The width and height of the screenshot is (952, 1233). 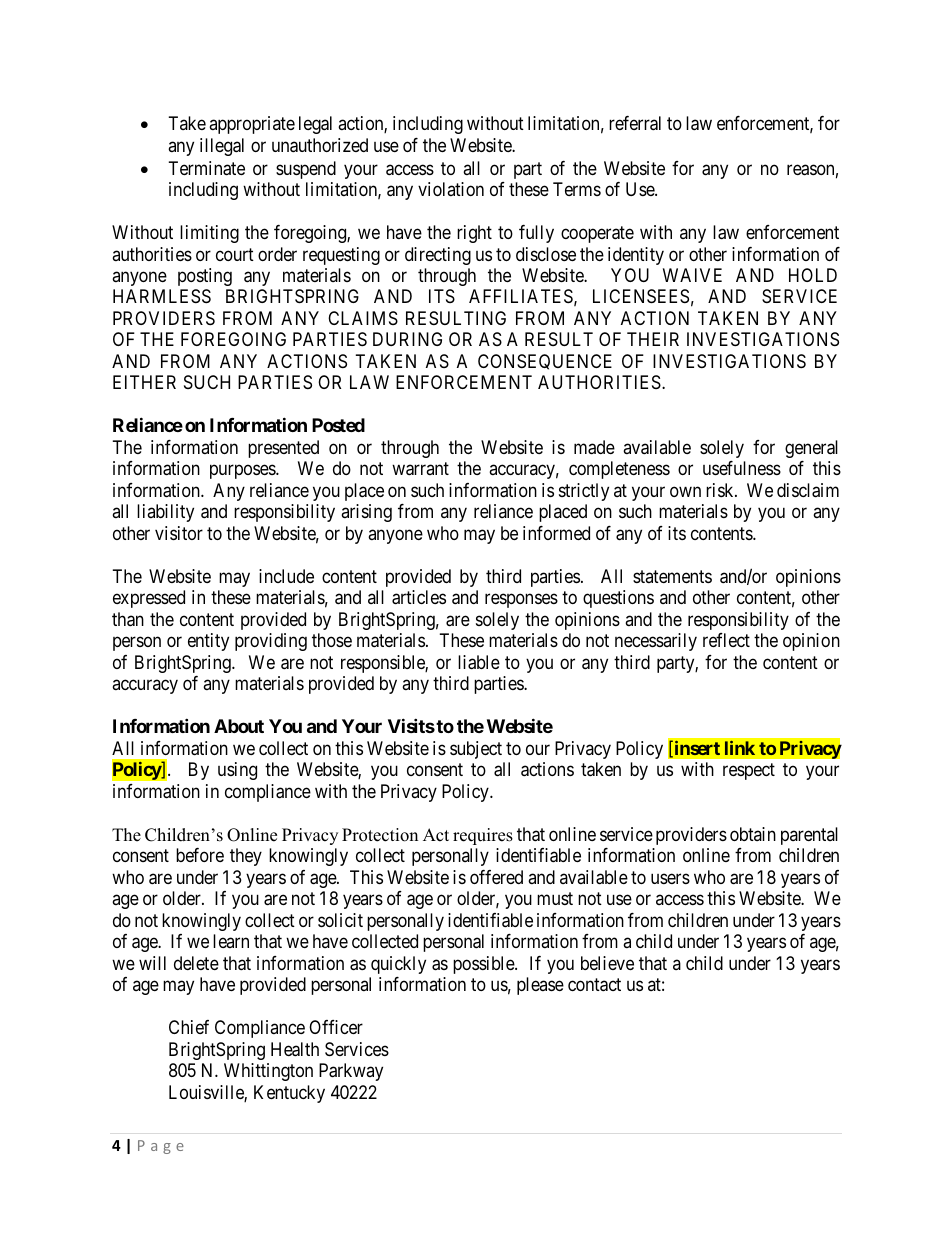 I want to click on expressed, so click(x=149, y=599).
